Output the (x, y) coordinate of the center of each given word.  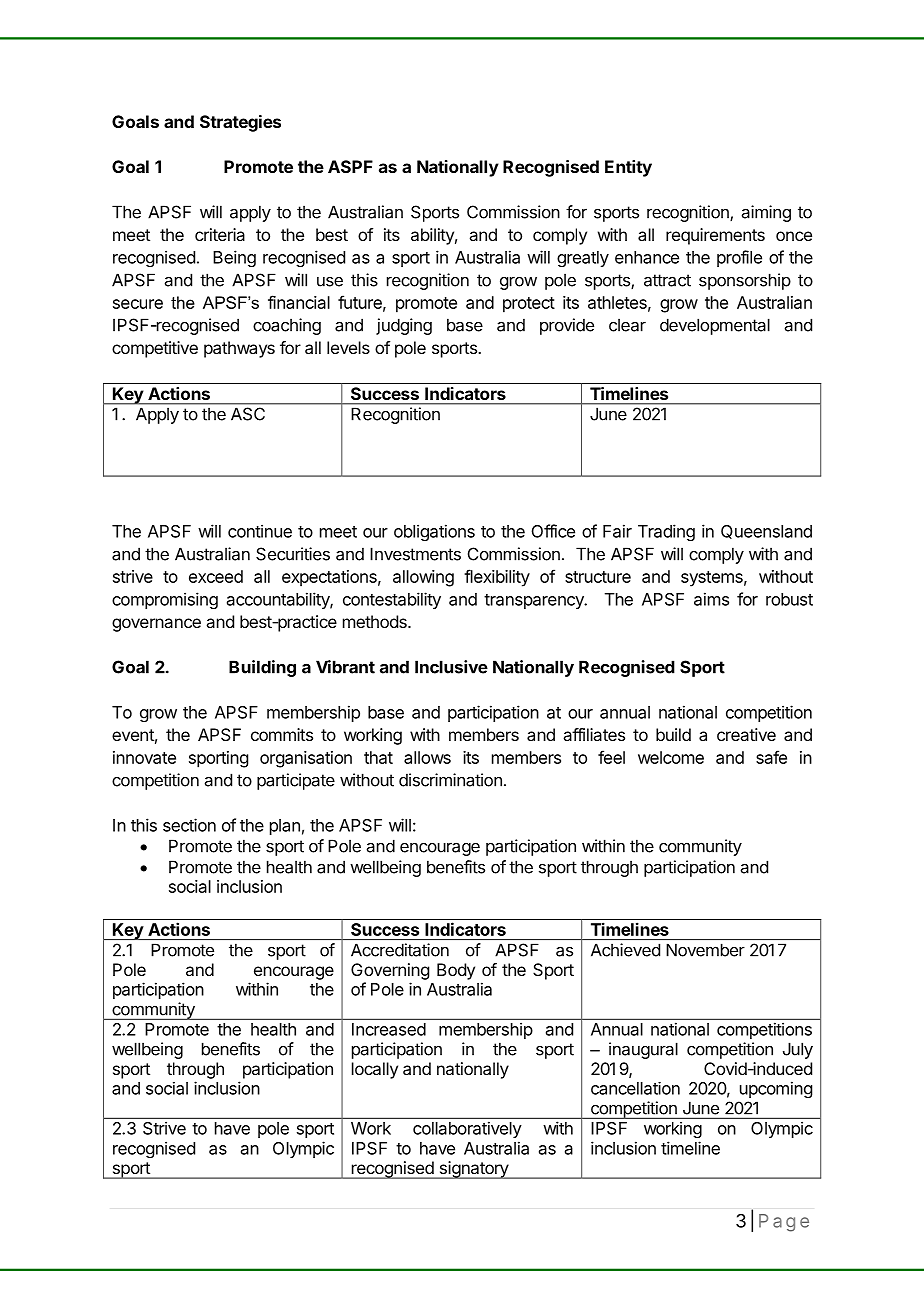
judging (404, 326)
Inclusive (451, 667)
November (706, 950)
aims (711, 599)
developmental (715, 326)
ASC (248, 414)
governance (156, 625)
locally (375, 1070)
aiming (766, 213)
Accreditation (400, 950)
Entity (628, 168)
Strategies (240, 123)
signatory (473, 1170)
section (189, 825)
